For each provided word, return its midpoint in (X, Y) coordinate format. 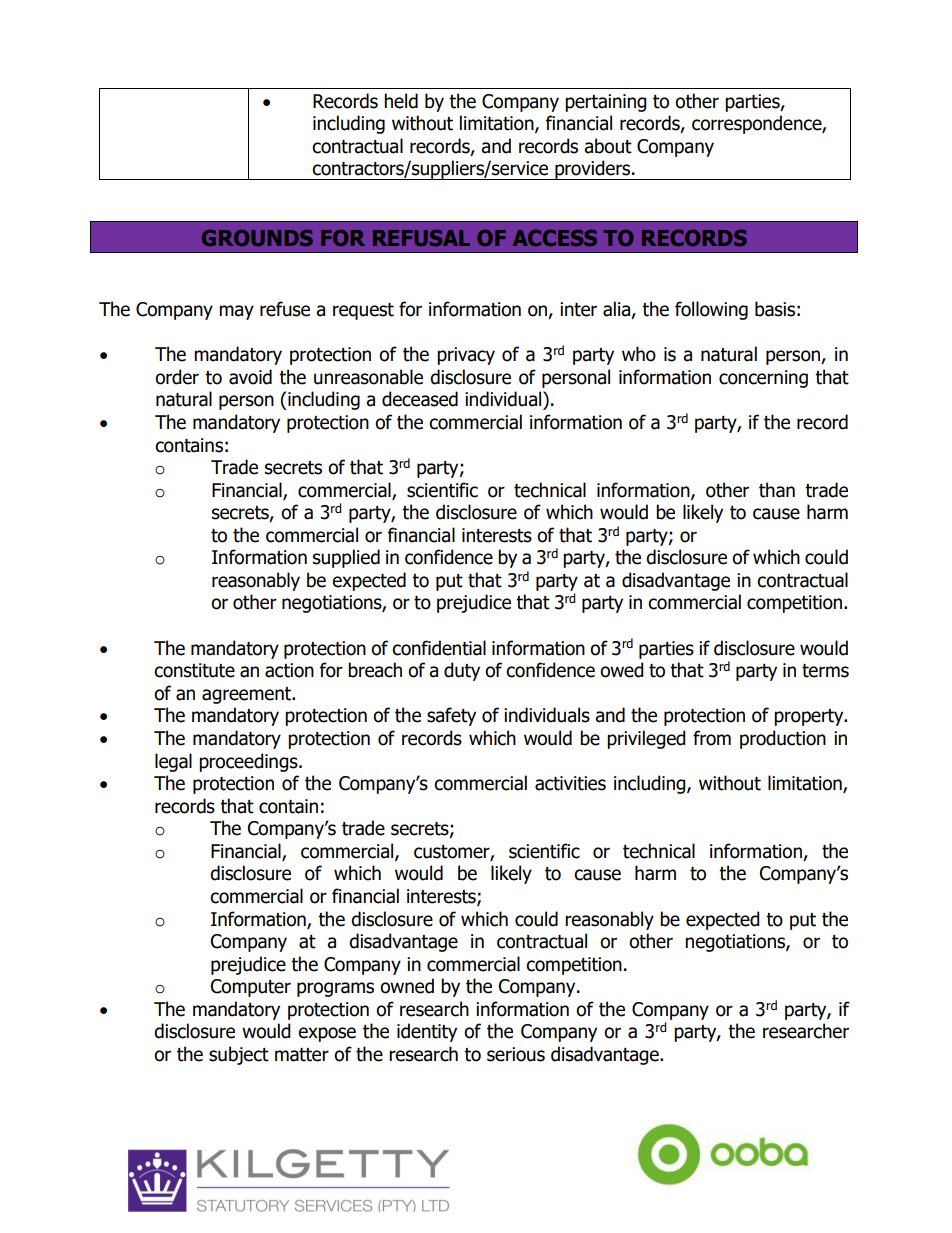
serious (516, 1054)
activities (570, 783)
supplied (346, 558)
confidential (439, 648)
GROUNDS (257, 238)
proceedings (249, 762)
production (783, 739)
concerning (763, 379)
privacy (466, 356)
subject (239, 1055)
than (777, 490)
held (401, 101)
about (608, 146)
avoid (250, 377)
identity (427, 1032)
